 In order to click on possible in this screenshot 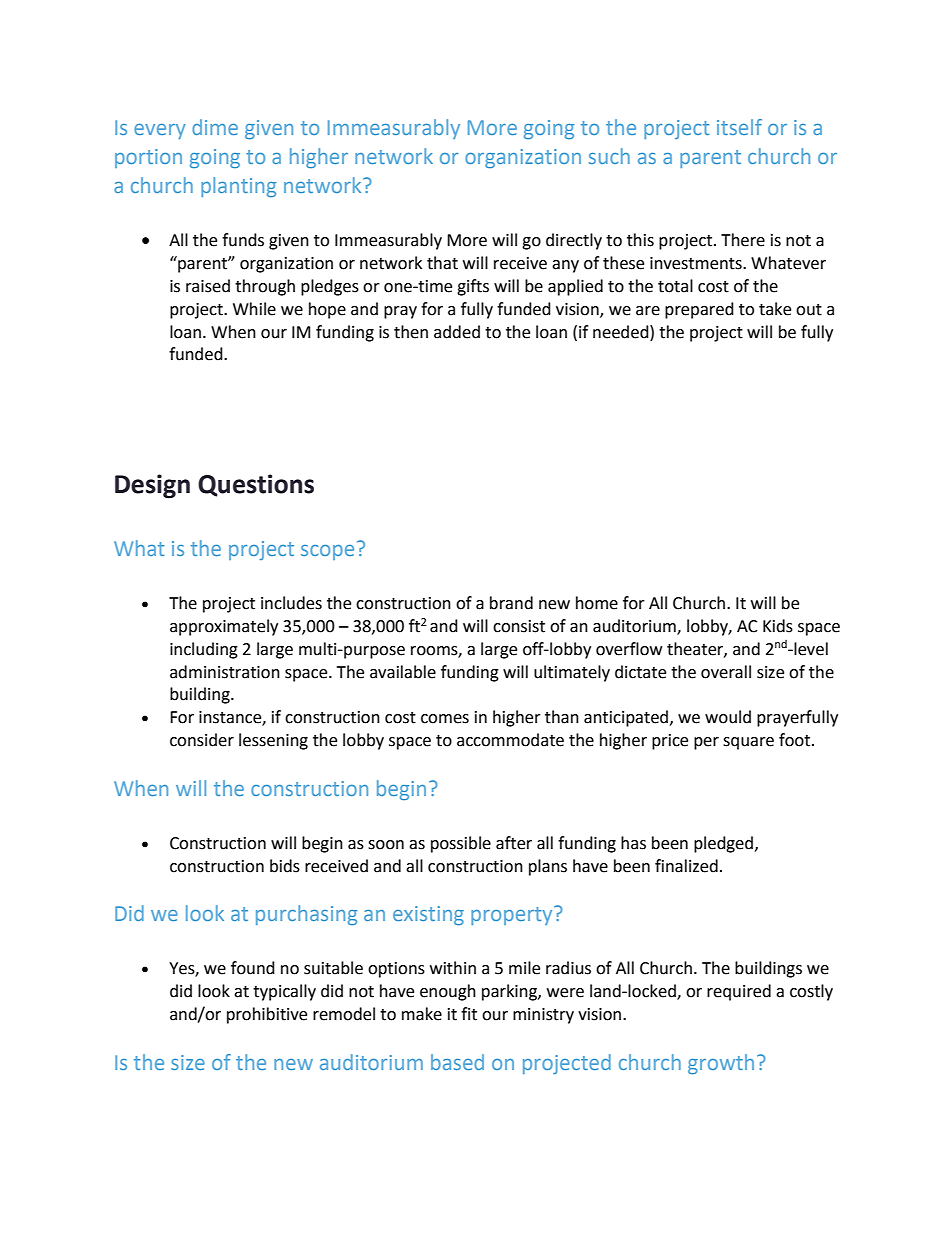, I will do `click(461, 844)`.
